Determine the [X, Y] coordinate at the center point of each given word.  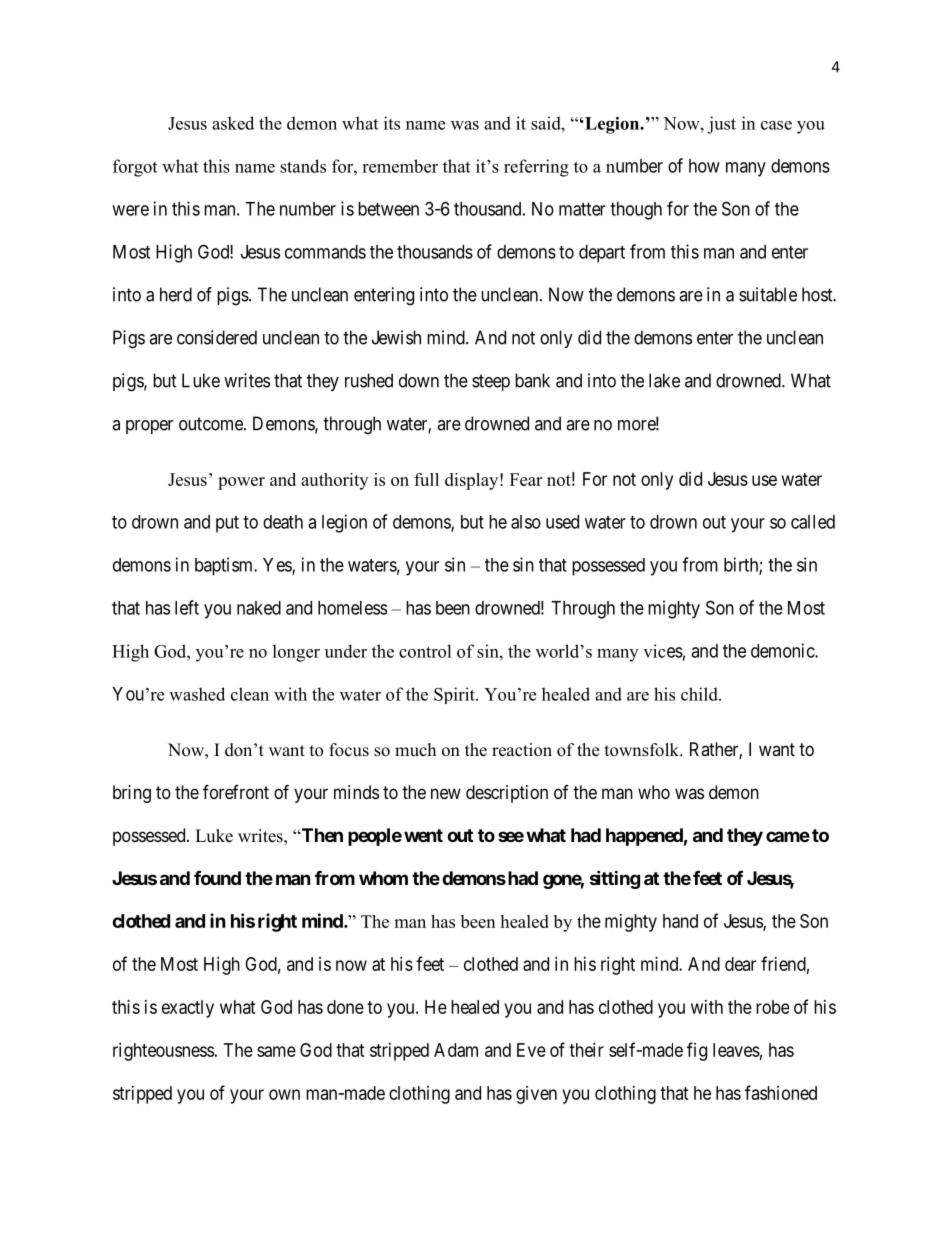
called [813, 522]
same [276, 1051]
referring [536, 168]
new [446, 793]
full [426, 479]
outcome [212, 424]
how [704, 166]
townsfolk [643, 750]
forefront [236, 791]
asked [233, 123]
